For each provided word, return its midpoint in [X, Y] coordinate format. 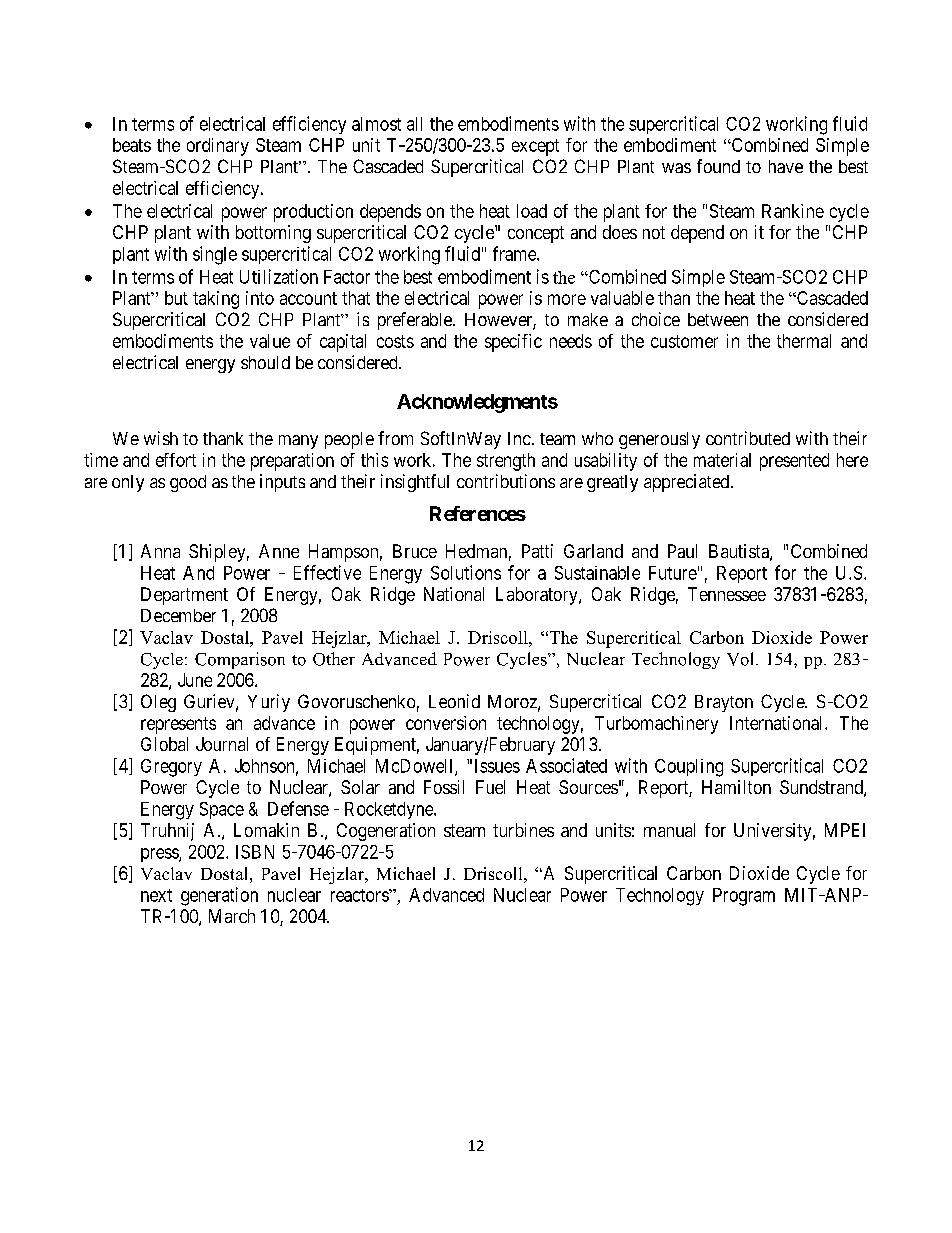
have [786, 166]
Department [184, 596]
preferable [416, 321]
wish [161, 438]
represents [178, 725]
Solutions [466, 572]
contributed [748, 438]
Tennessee [727, 594]
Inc [519, 438]
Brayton [724, 703]
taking [216, 300]
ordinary [218, 147]
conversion [446, 723]
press [160, 855]
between [718, 319]
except [535, 147]
